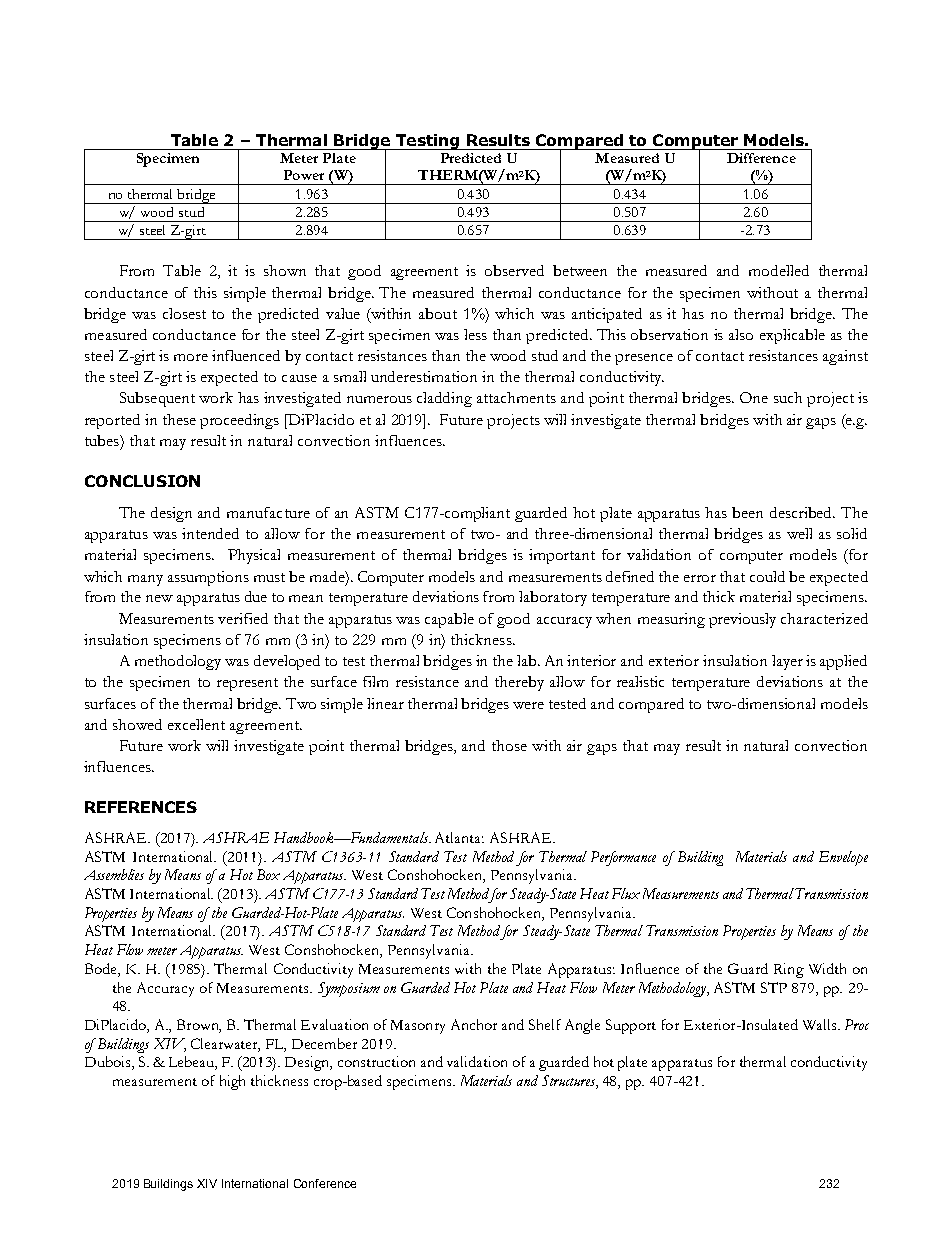 Image resolution: width=952 pixels, height=1233 pixels. Describe the element at coordinates (761, 158) in the screenshot. I see `Difference` at that location.
